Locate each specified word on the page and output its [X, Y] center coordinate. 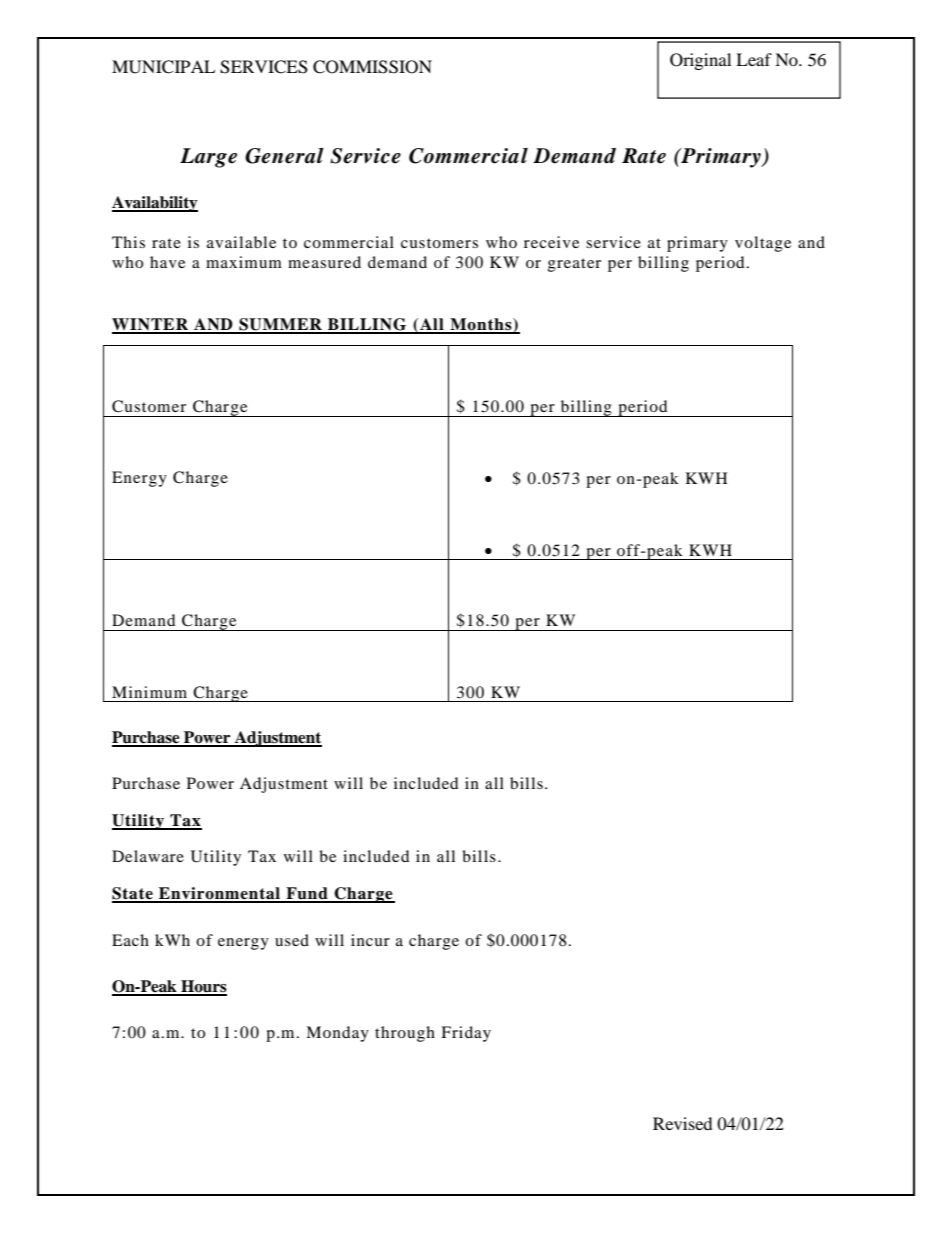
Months [481, 325]
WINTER [151, 325]
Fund [307, 894]
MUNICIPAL [163, 67]
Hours [203, 987]
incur [370, 940]
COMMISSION [372, 67]
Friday [466, 1034]
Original [700, 61]
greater [574, 265]
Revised [683, 1123]
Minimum [149, 692]
